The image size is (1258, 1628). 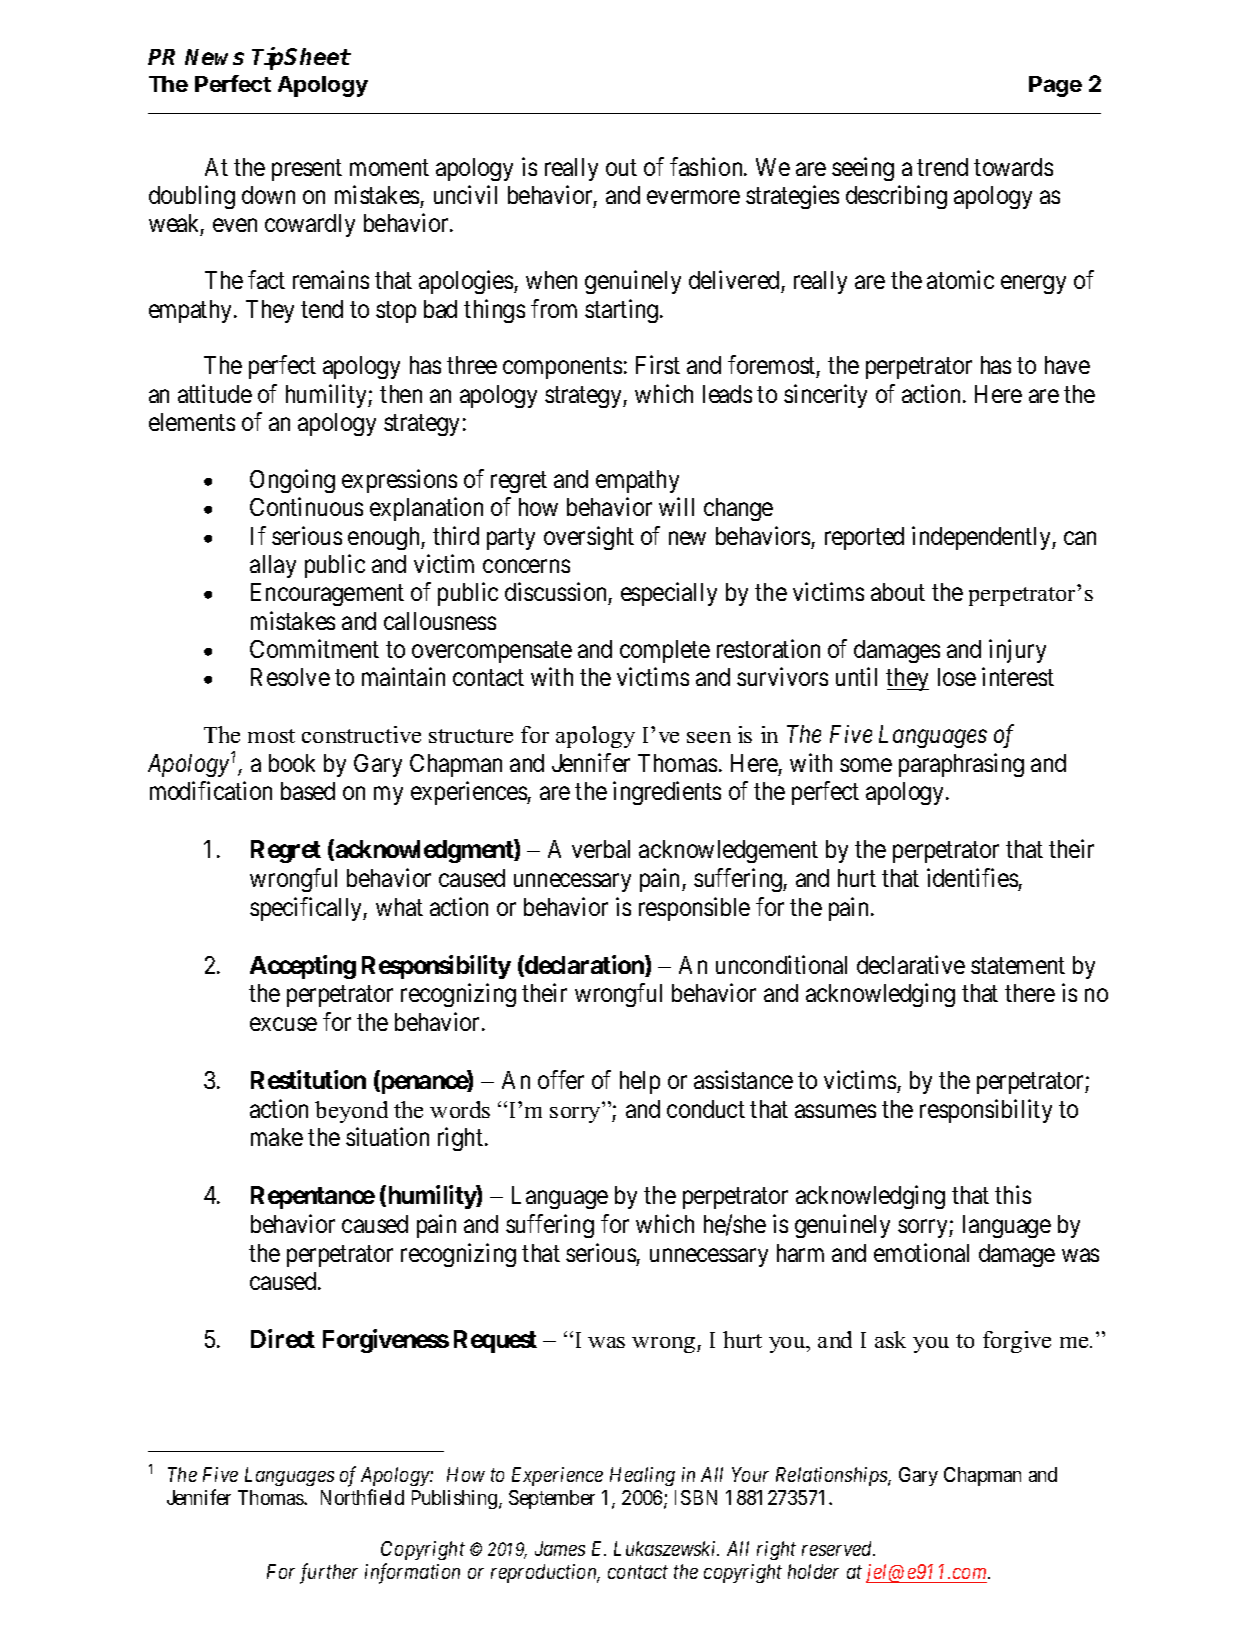 What do you see at coordinates (327, 594) in the page?
I see `Encouragement` at bounding box center [327, 594].
